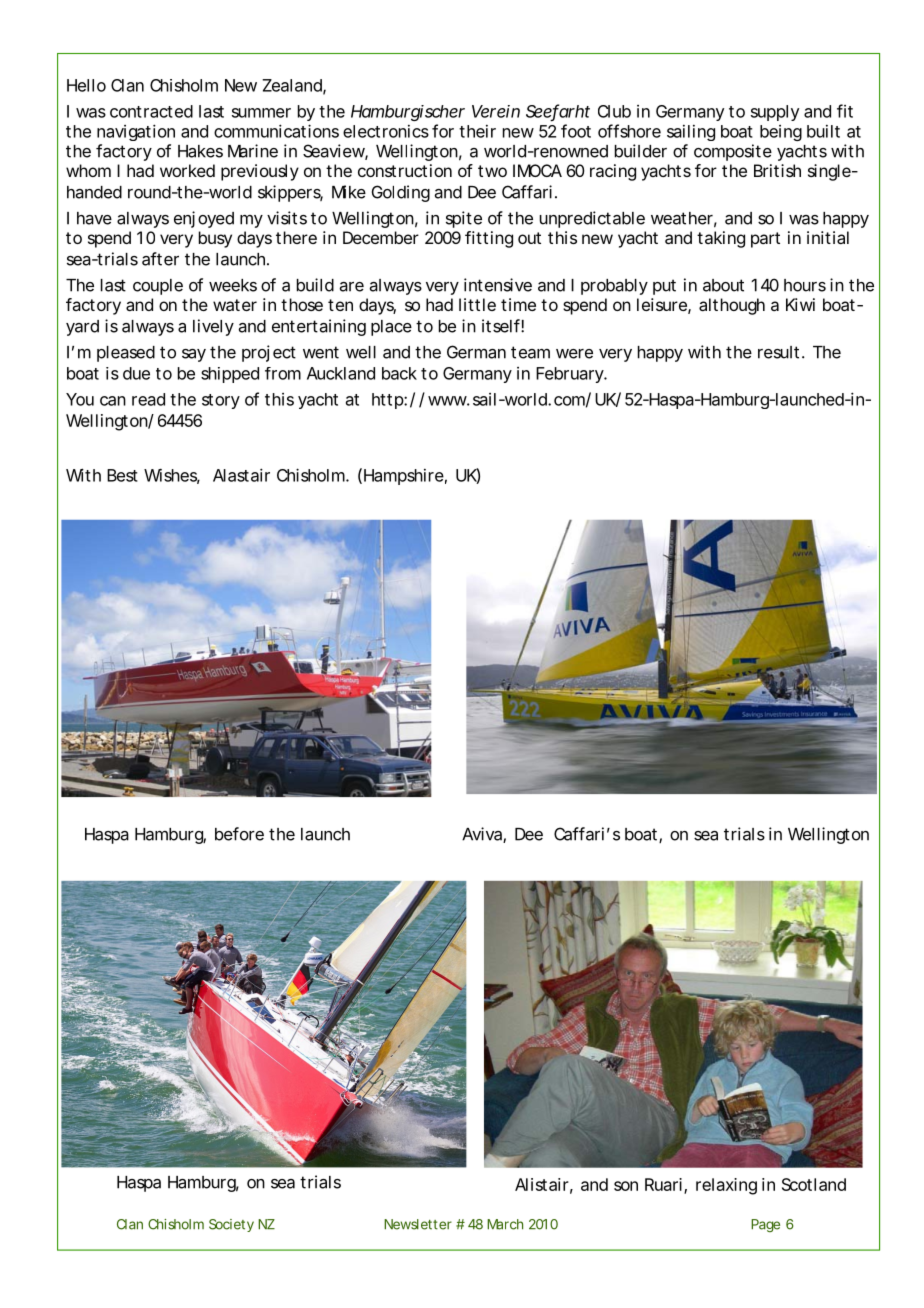 This document has height=1308, width=924. What do you see at coordinates (231, 1225) in the document?
I see `Society` at bounding box center [231, 1225].
